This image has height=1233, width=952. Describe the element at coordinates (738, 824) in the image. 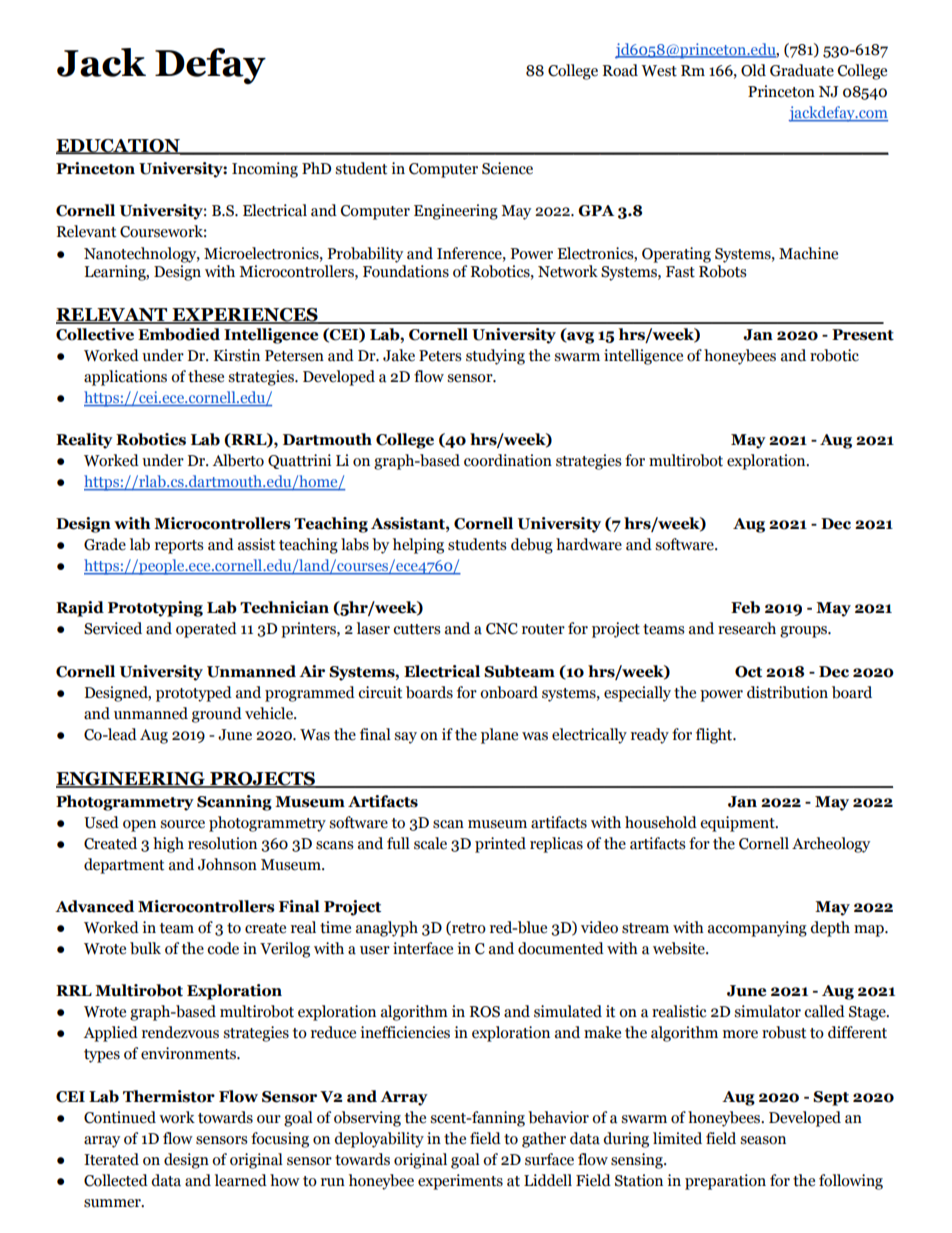

I see `equipment` at that location.
